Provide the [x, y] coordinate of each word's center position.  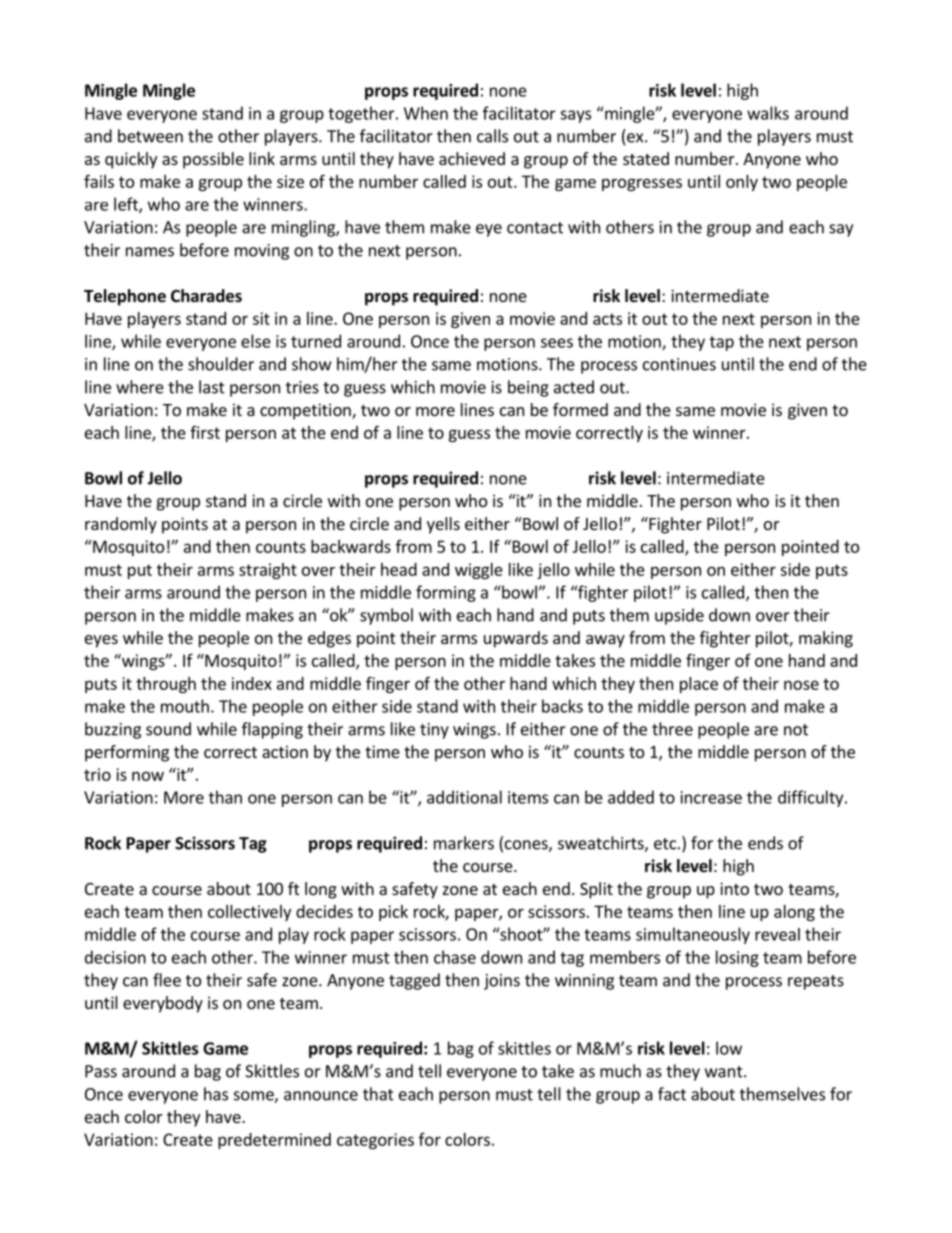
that [378, 1094]
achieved [472, 158]
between [150, 136]
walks [768, 113]
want [725, 1072]
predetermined [274, 1141]
